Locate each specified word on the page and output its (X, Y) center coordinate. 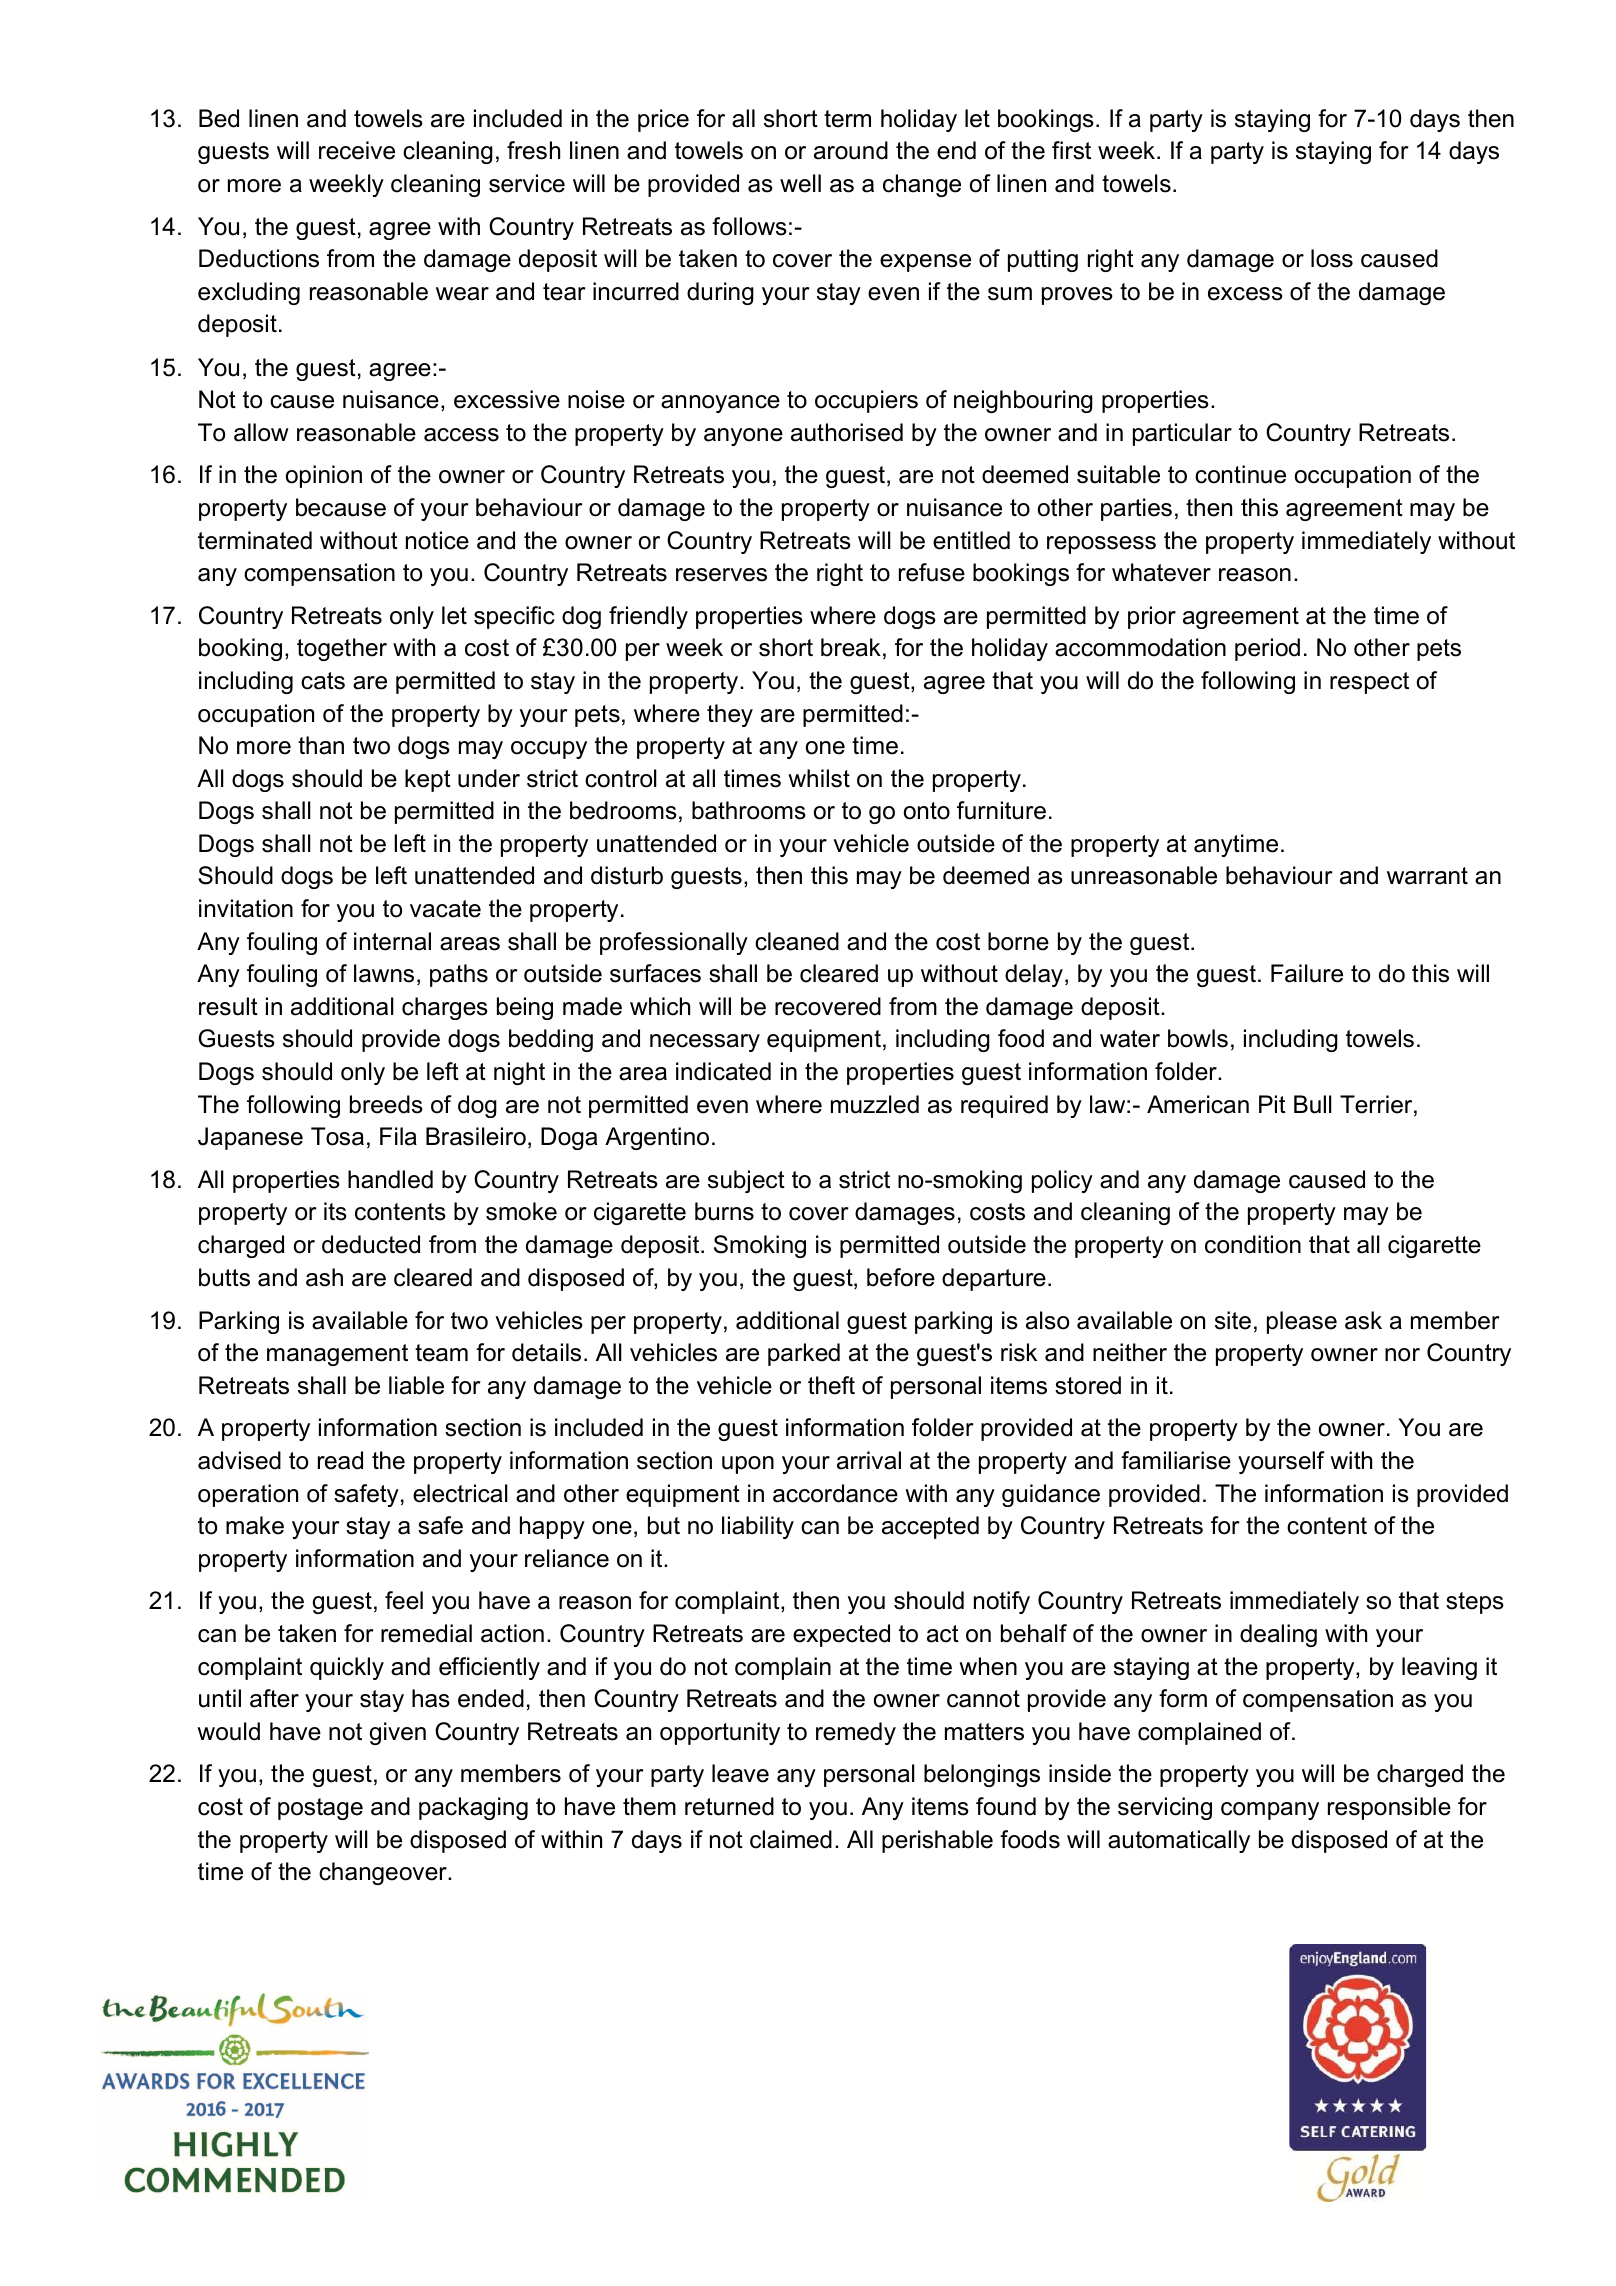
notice (437, 540)
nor (1402, 1355)
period (1267, 649)
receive (357, 150)
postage (320, 1809)
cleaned (797, 941)
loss (1332, 258)
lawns (384, 973)
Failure (1307, 973)
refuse (932, 572)
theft (831, 1385)
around (851, 150)
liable (416, 1385)
